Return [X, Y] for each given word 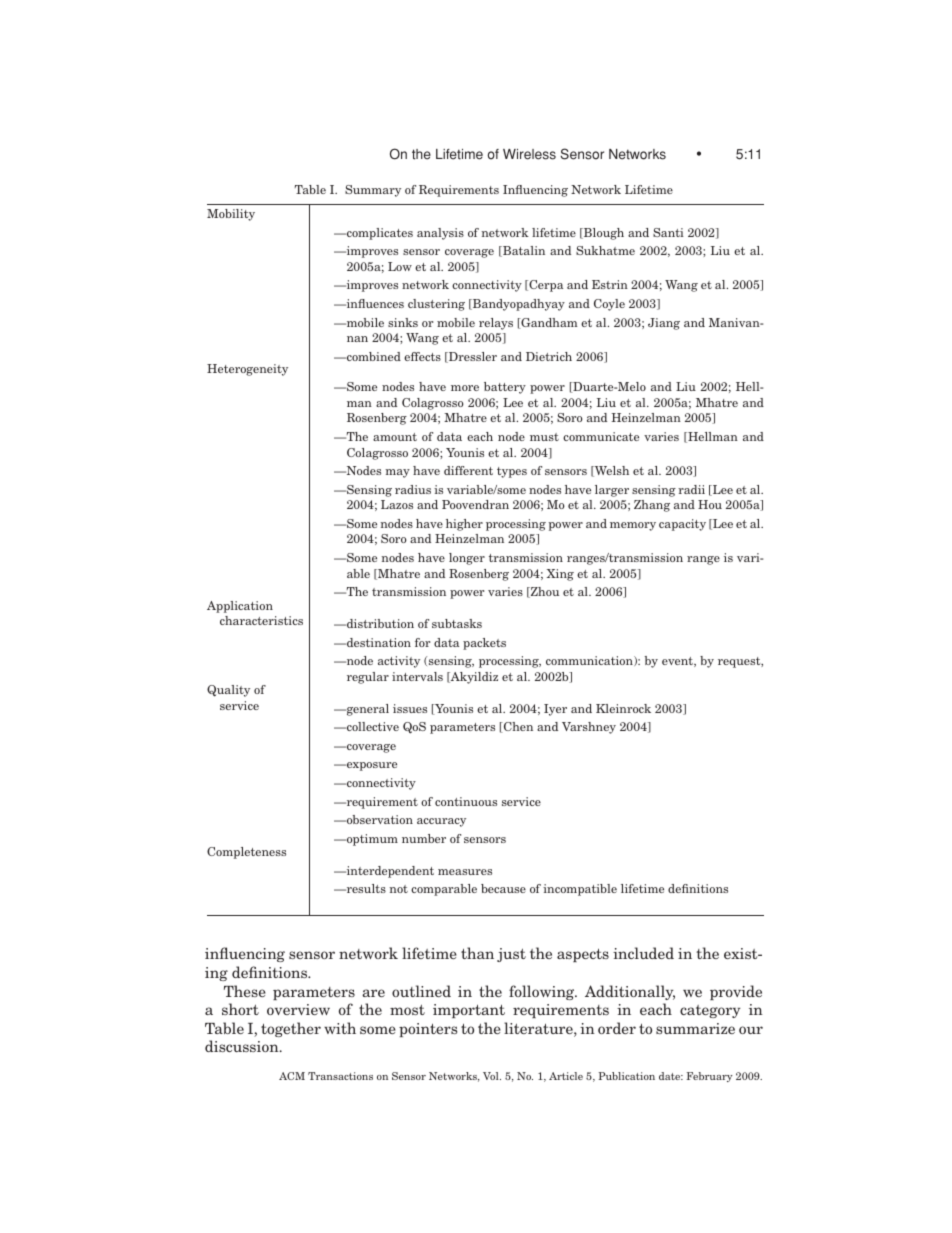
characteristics [261, 620]
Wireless [529, 154]
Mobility [231, 215]
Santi [668, 232]
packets [484, 644]
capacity [682, 525]
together [291, 1029]
